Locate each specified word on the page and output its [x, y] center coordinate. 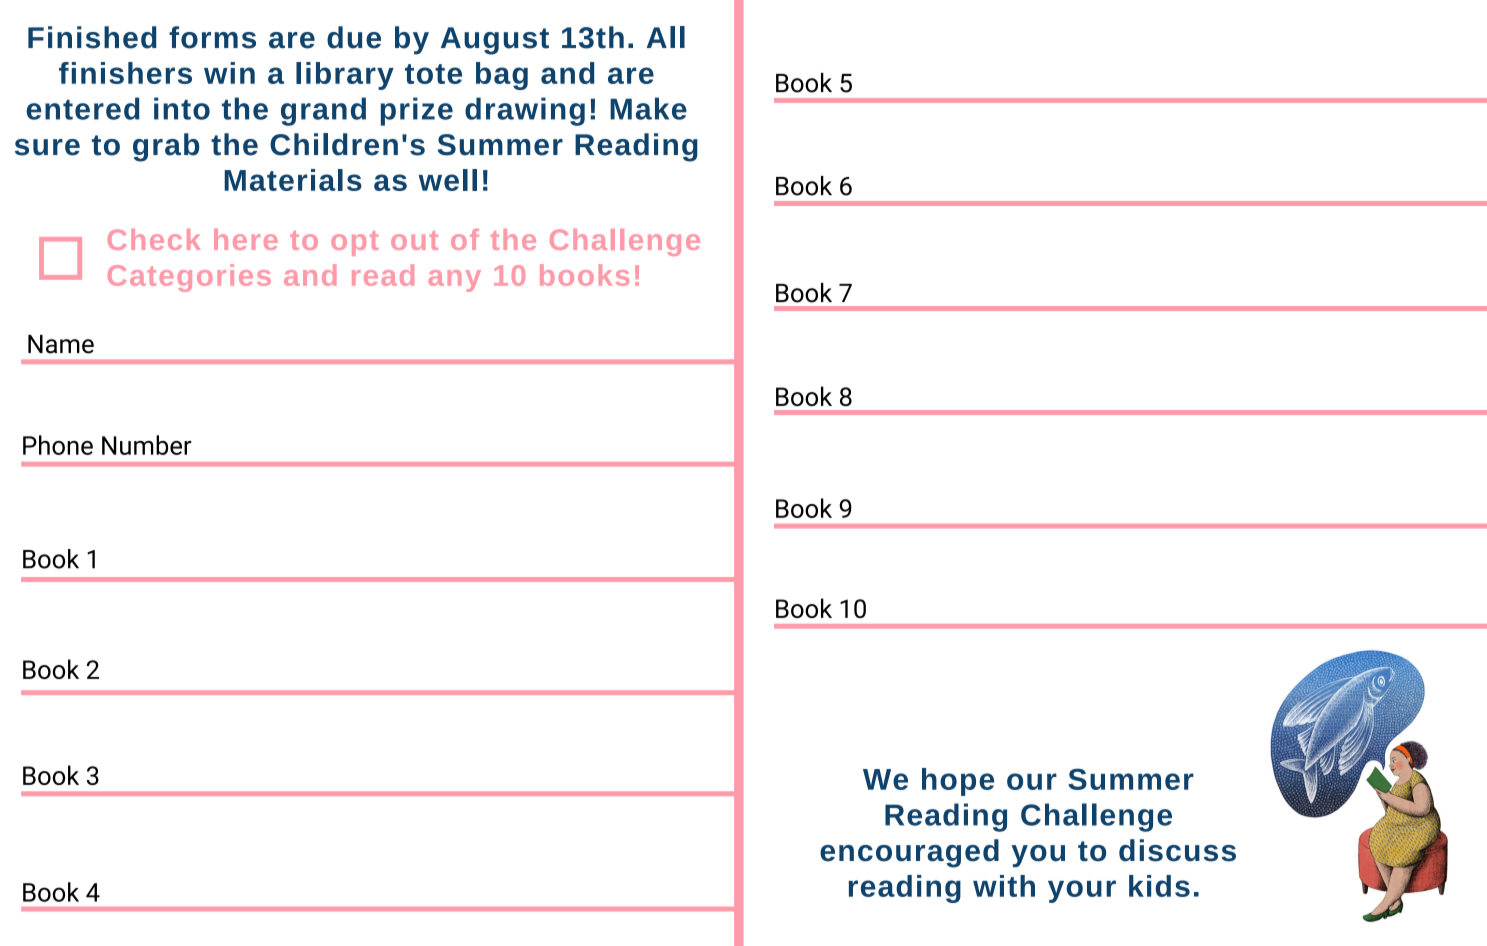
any [455, 281]
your [1082, 891]
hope [958, 782]
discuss [1177, 850]
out [414, 240]
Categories [189, 278]
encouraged [909, 853]
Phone [58, 445]
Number [147, 445]
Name [61, 344]
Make [648, 108]
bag [502, 76]
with [1004, 886]
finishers [125, 73]
